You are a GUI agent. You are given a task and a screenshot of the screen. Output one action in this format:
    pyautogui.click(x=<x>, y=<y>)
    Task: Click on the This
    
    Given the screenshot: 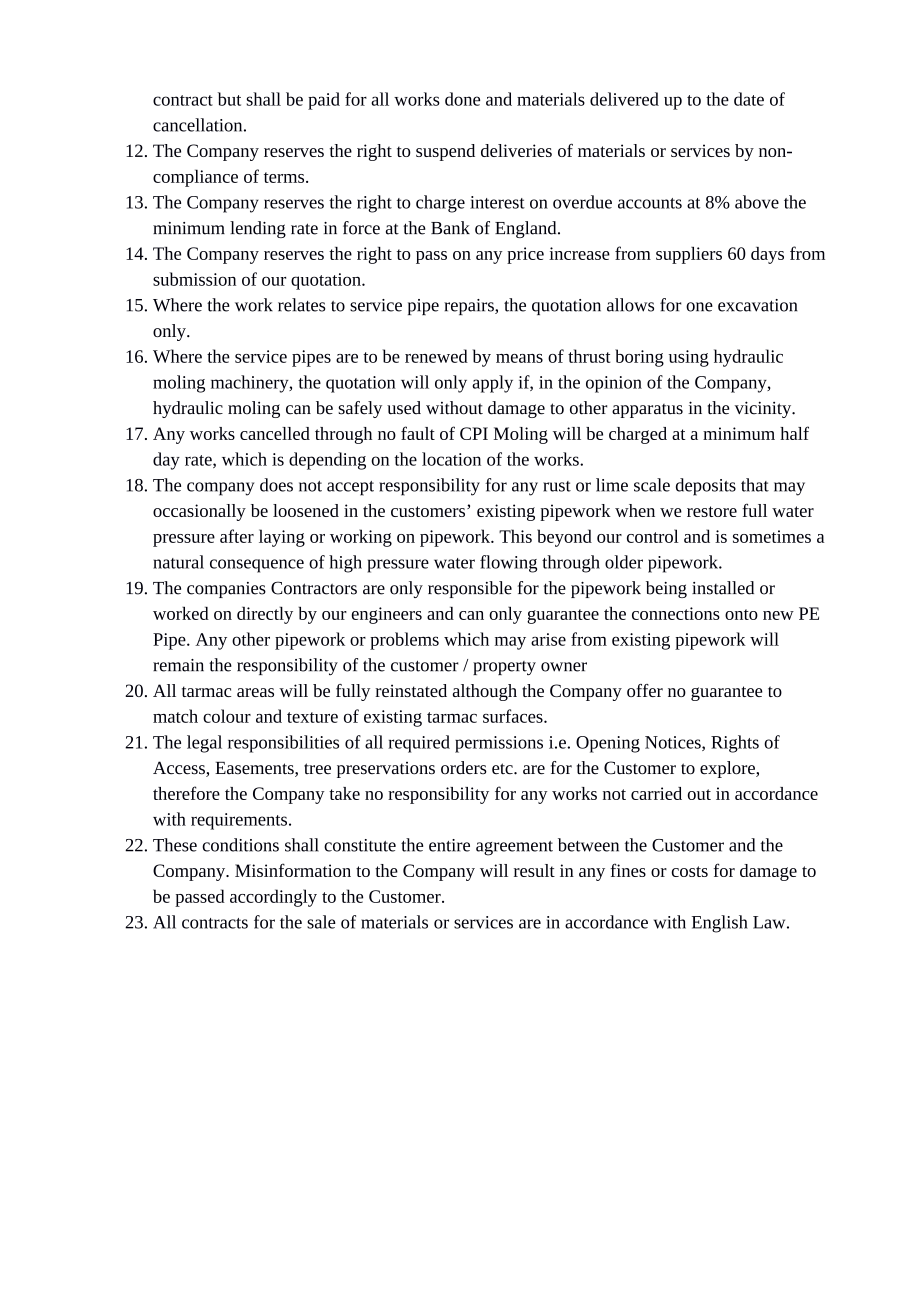 What is the action you would take?
    pyautogui.click(x=515, y=536)
